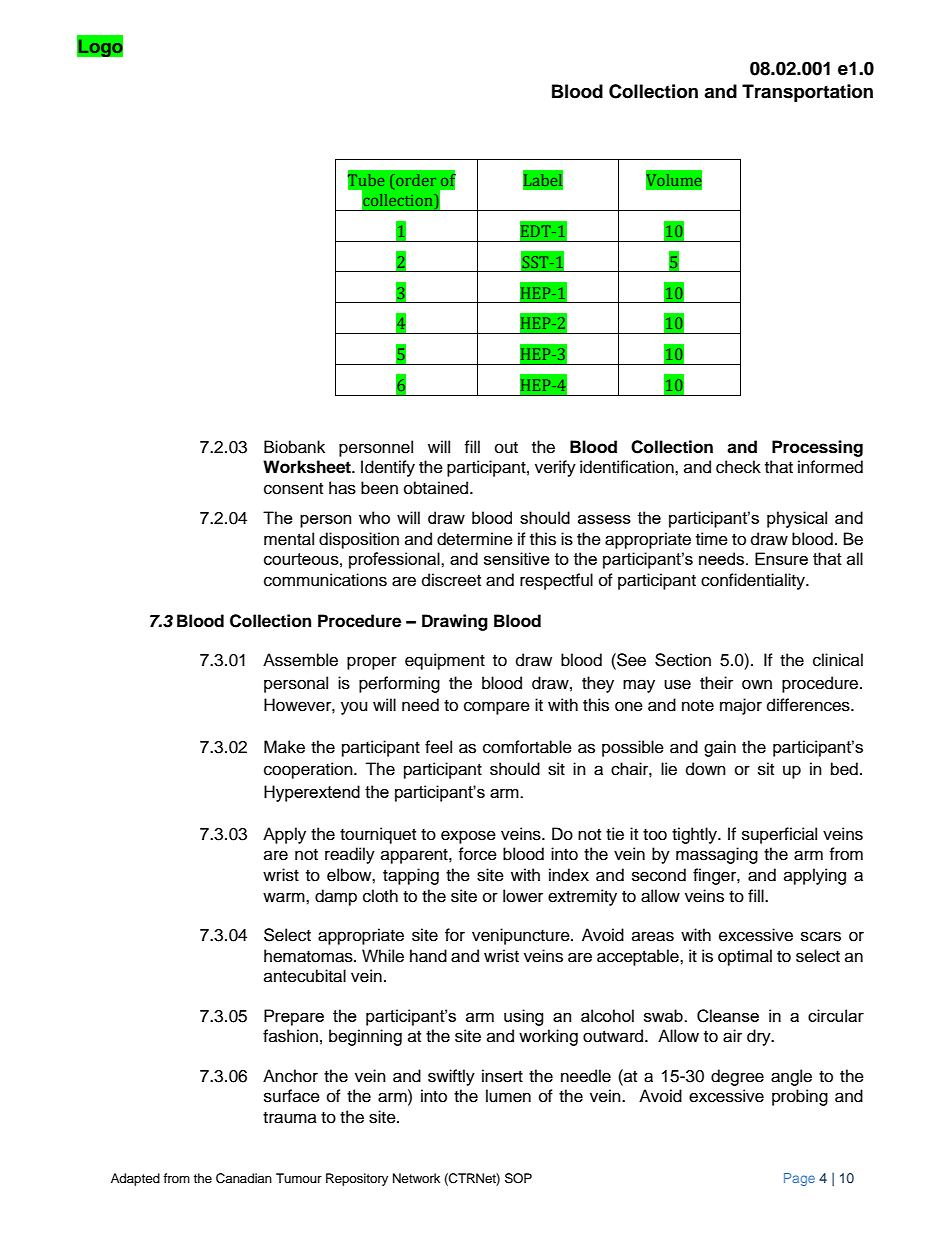 The height and width of the screenshot is (1233, 952). What do you see at coordinates (518, 1178) in the screenshot?
I see `SOP` at bounding box center [518, 1178].
